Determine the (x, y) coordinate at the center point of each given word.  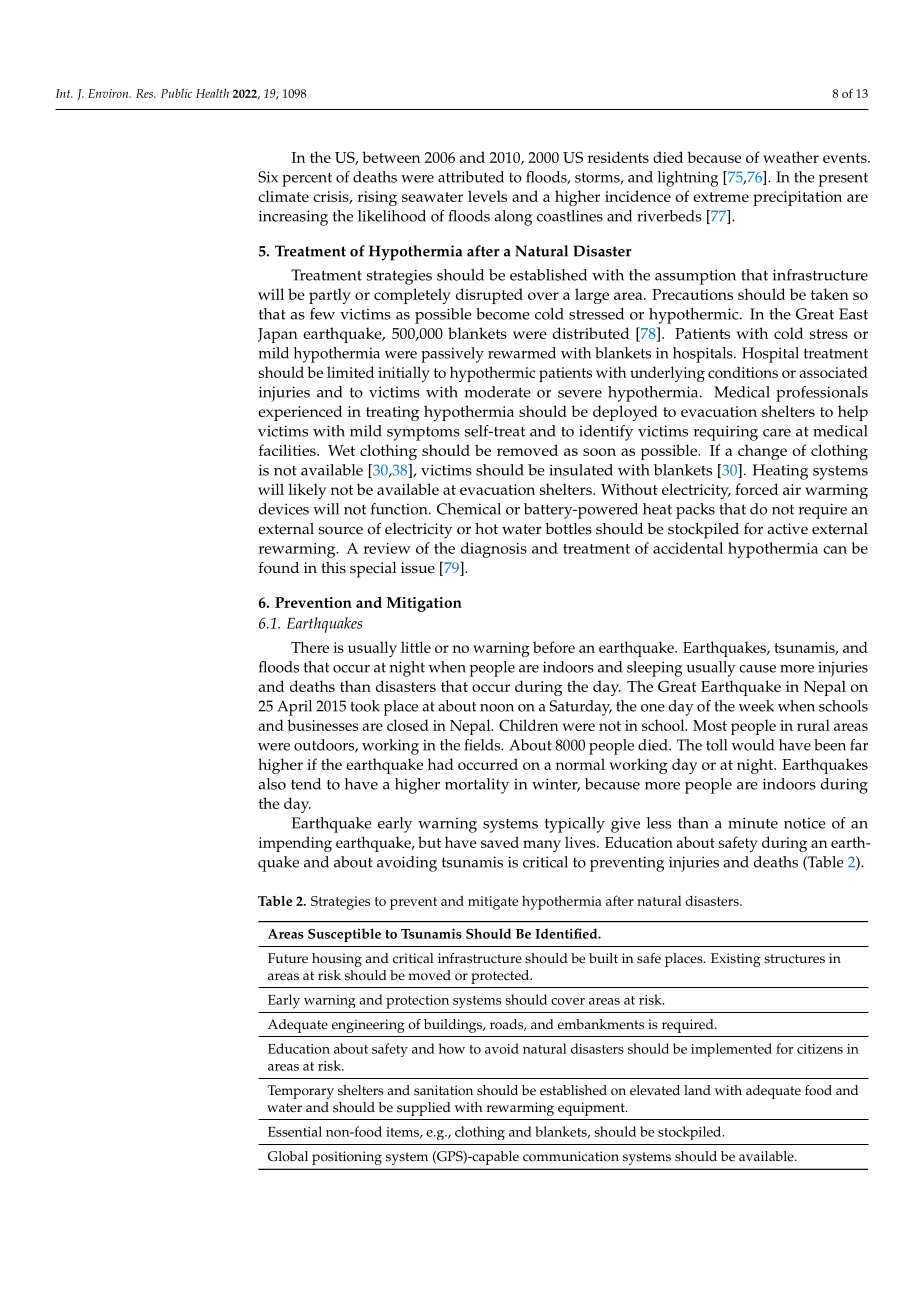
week (756, 706)
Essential (295, 1131)
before (554, 647)
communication (571, 1156)
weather (791, 157)
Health (212, 93)
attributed (471, 177)
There (310, 647)
